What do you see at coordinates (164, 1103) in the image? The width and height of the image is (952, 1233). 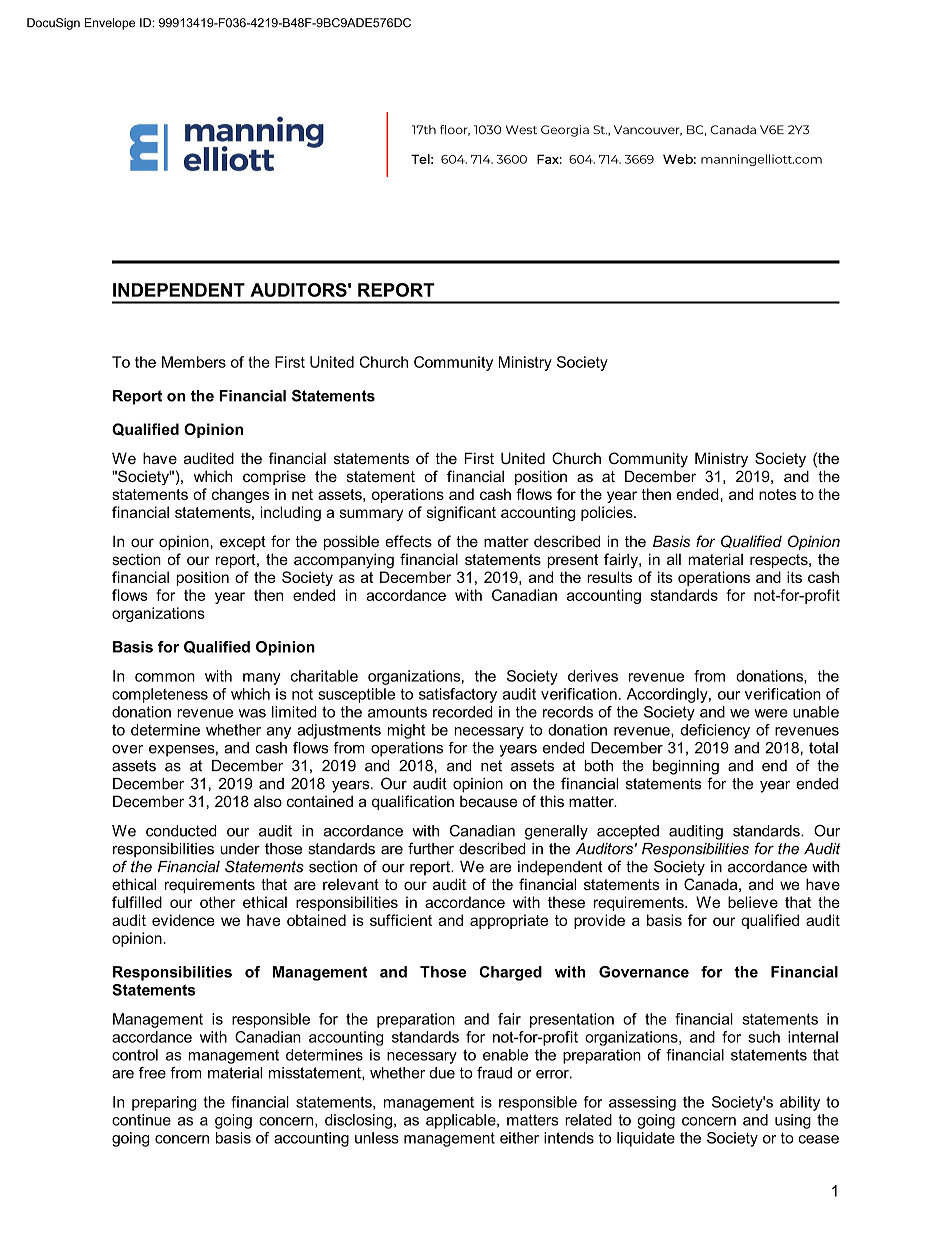 I see `preparing` at bounding box center [164, 1103].
